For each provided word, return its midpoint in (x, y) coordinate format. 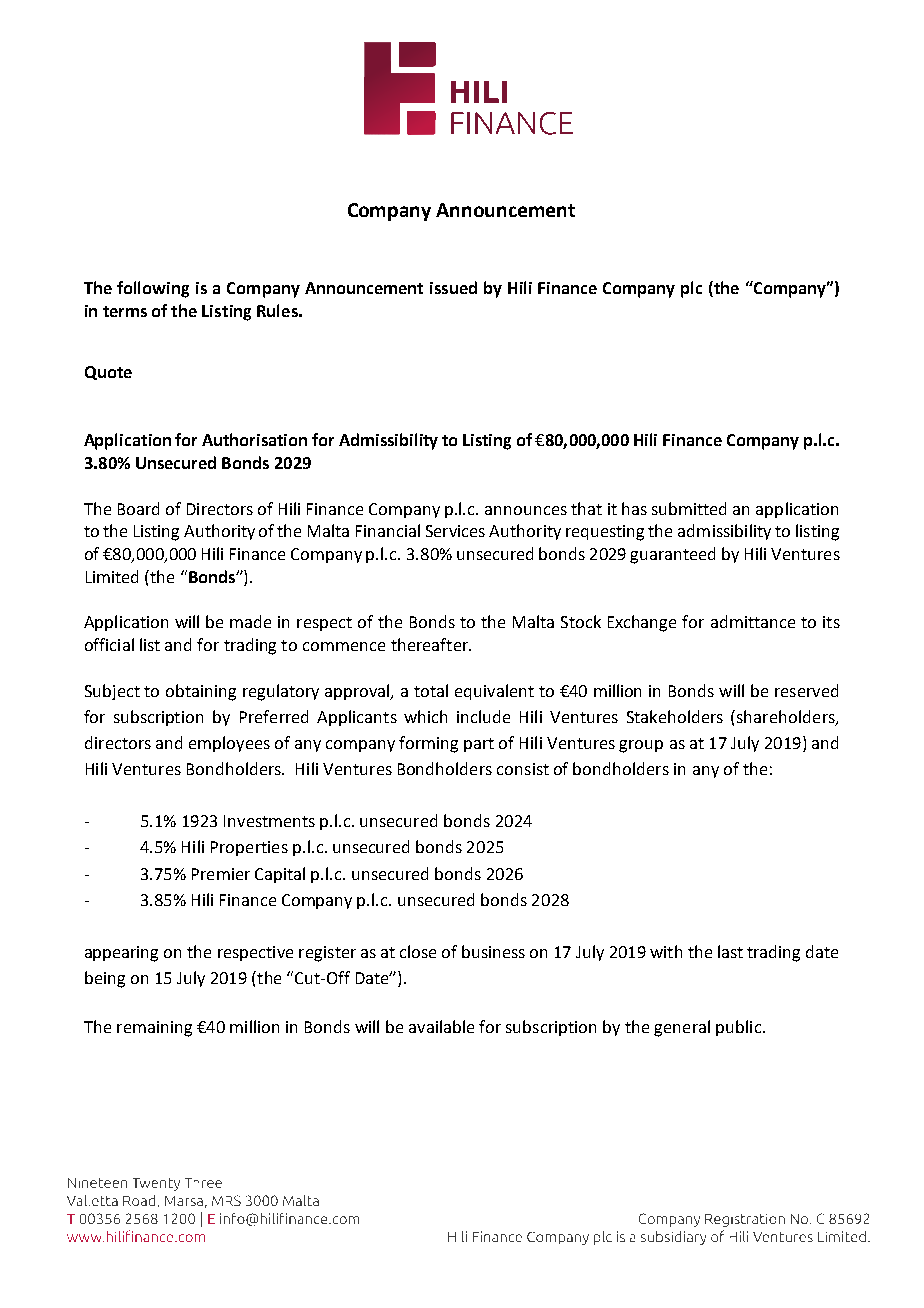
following (153, 289)
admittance (753, 621)
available (441, 1026)
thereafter (431, 644)
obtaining (201, 692)
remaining (154, 1029)
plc (691, 289)
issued (453, 287)
